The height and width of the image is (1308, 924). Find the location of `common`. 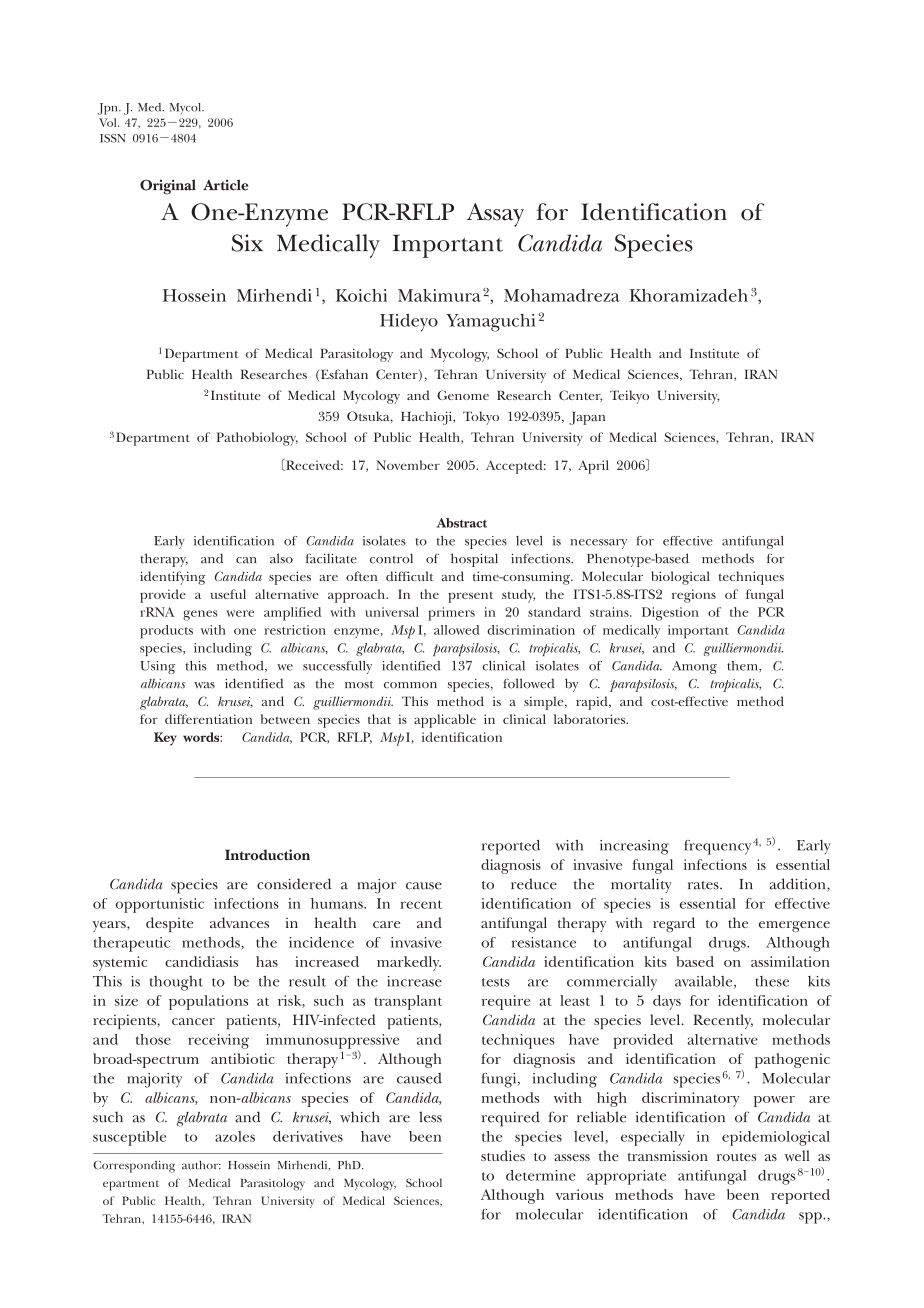

common is located at coordinates (410, 685).
